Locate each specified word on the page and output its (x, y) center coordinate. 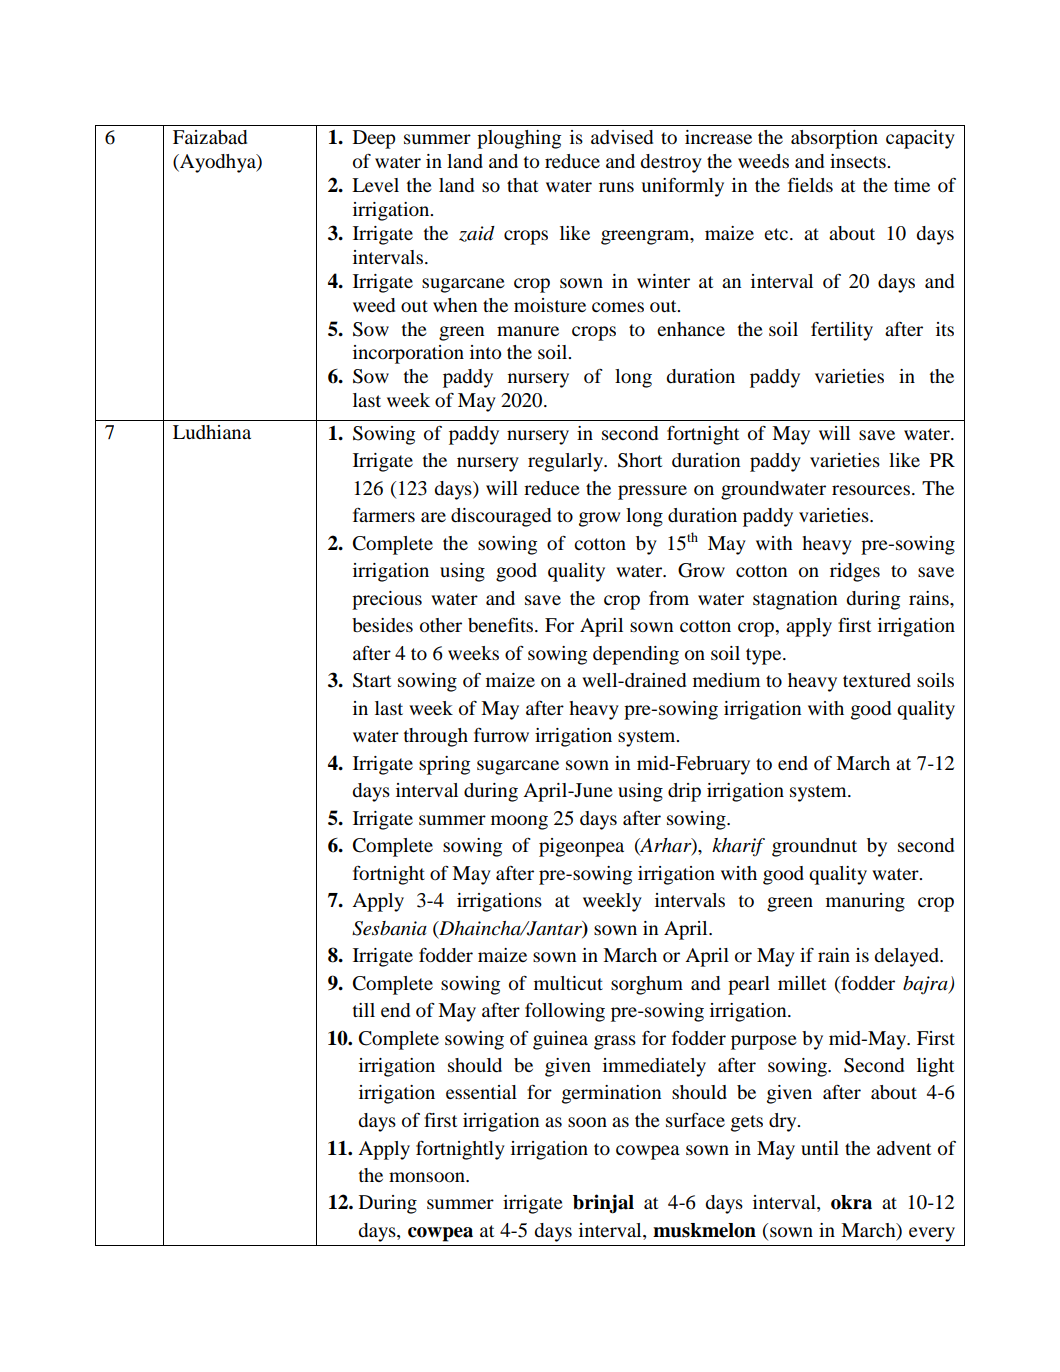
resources (871, 490)
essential (481, 1092)
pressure (652, 492)
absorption (834, 139)
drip (684, 792)
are (433, 517)
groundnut (814, 847)
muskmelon (704, 1230)
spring (444, 765)
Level (375, 185)
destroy (671, 163)
